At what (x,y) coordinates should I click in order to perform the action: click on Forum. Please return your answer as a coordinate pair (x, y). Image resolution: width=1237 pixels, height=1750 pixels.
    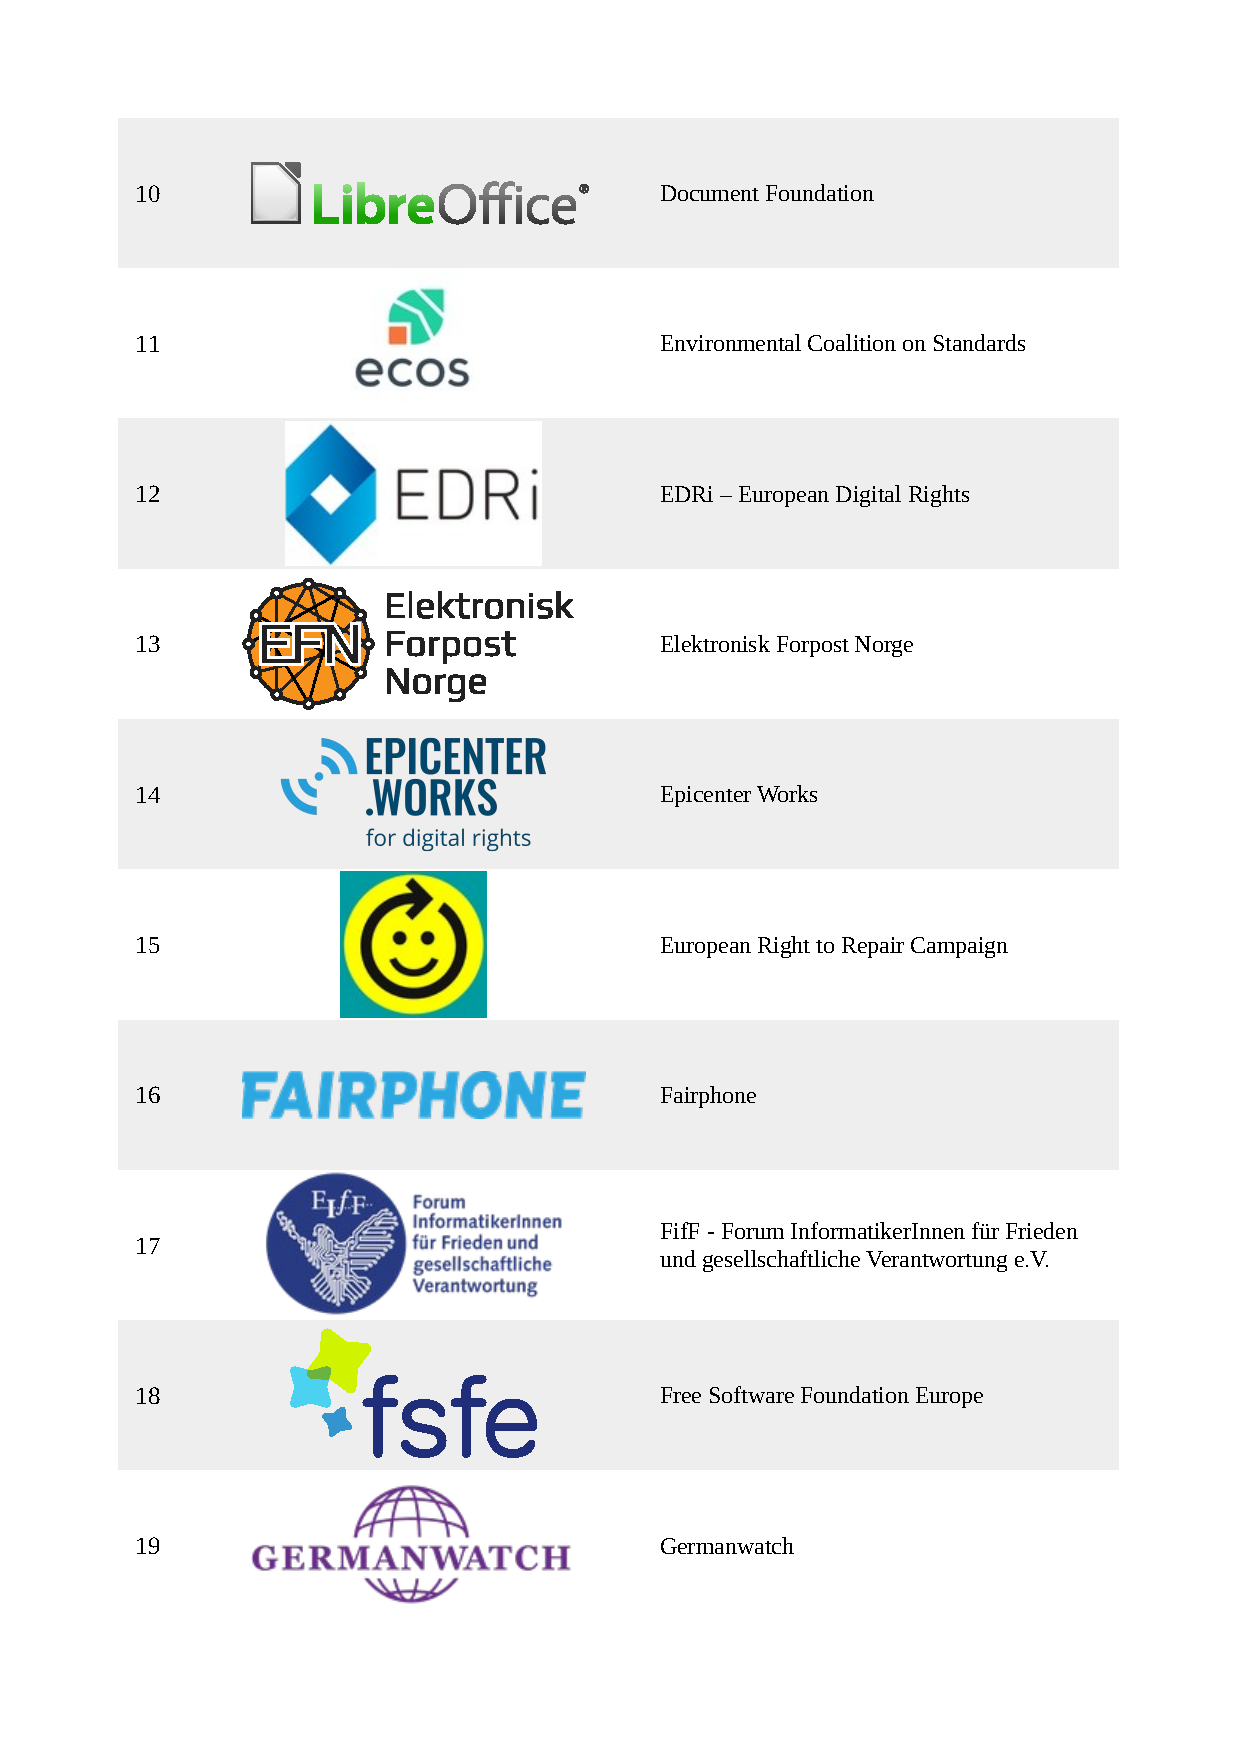
    Looking at the image, I should click on (753, 1231).
